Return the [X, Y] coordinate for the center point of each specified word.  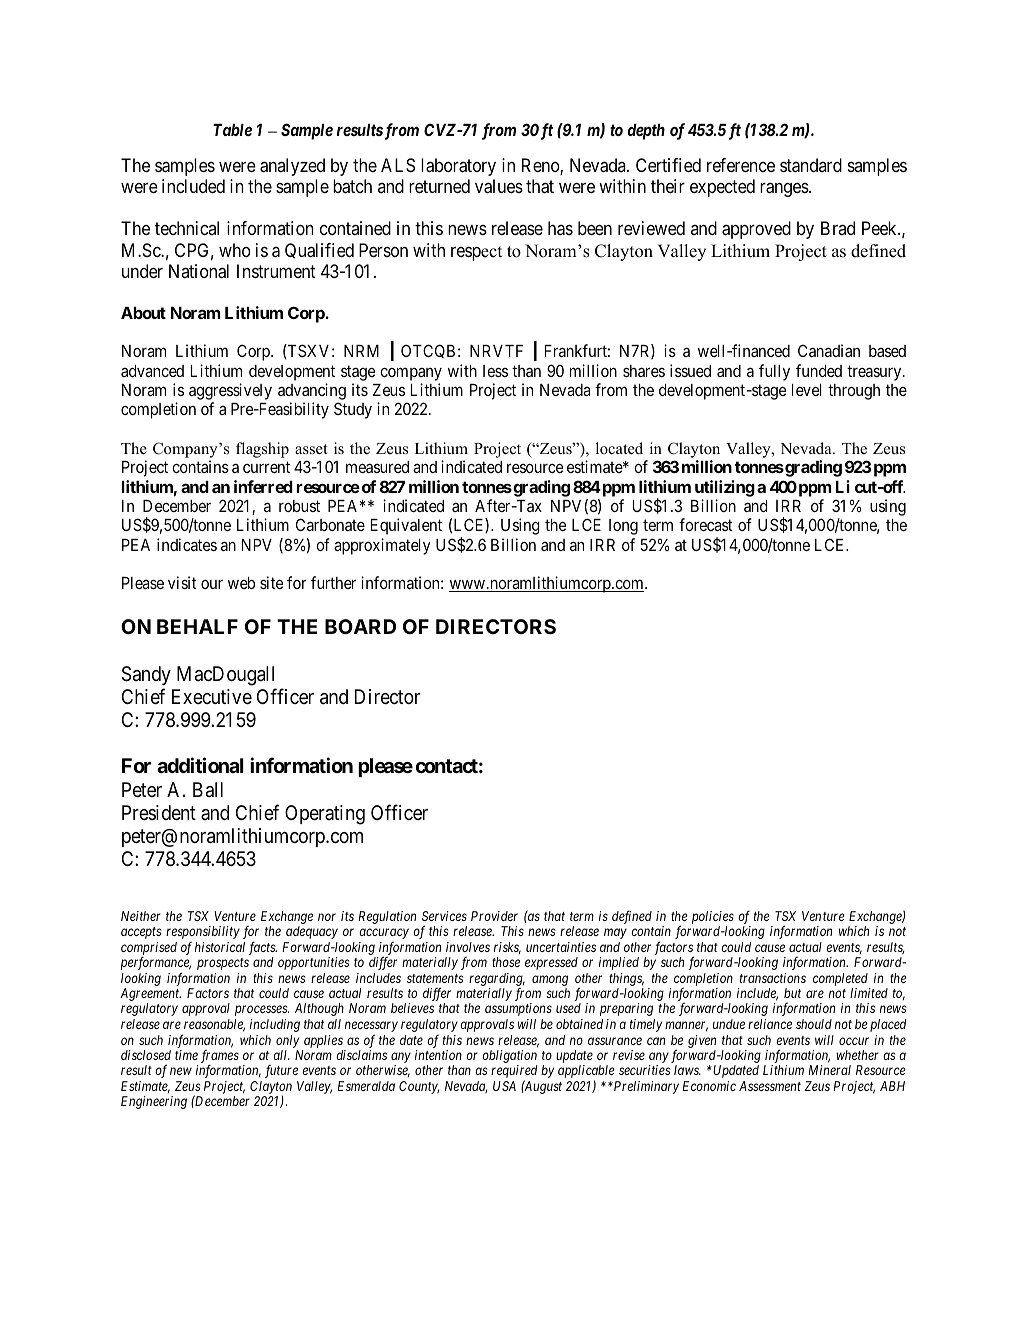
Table [232, 130]
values [499, 186]
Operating [325, 815]
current [266, 467]
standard [811, 165]
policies [713, 919]
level [807, 390]
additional [200, 765]
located [619, 448]
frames [218, 1058]
